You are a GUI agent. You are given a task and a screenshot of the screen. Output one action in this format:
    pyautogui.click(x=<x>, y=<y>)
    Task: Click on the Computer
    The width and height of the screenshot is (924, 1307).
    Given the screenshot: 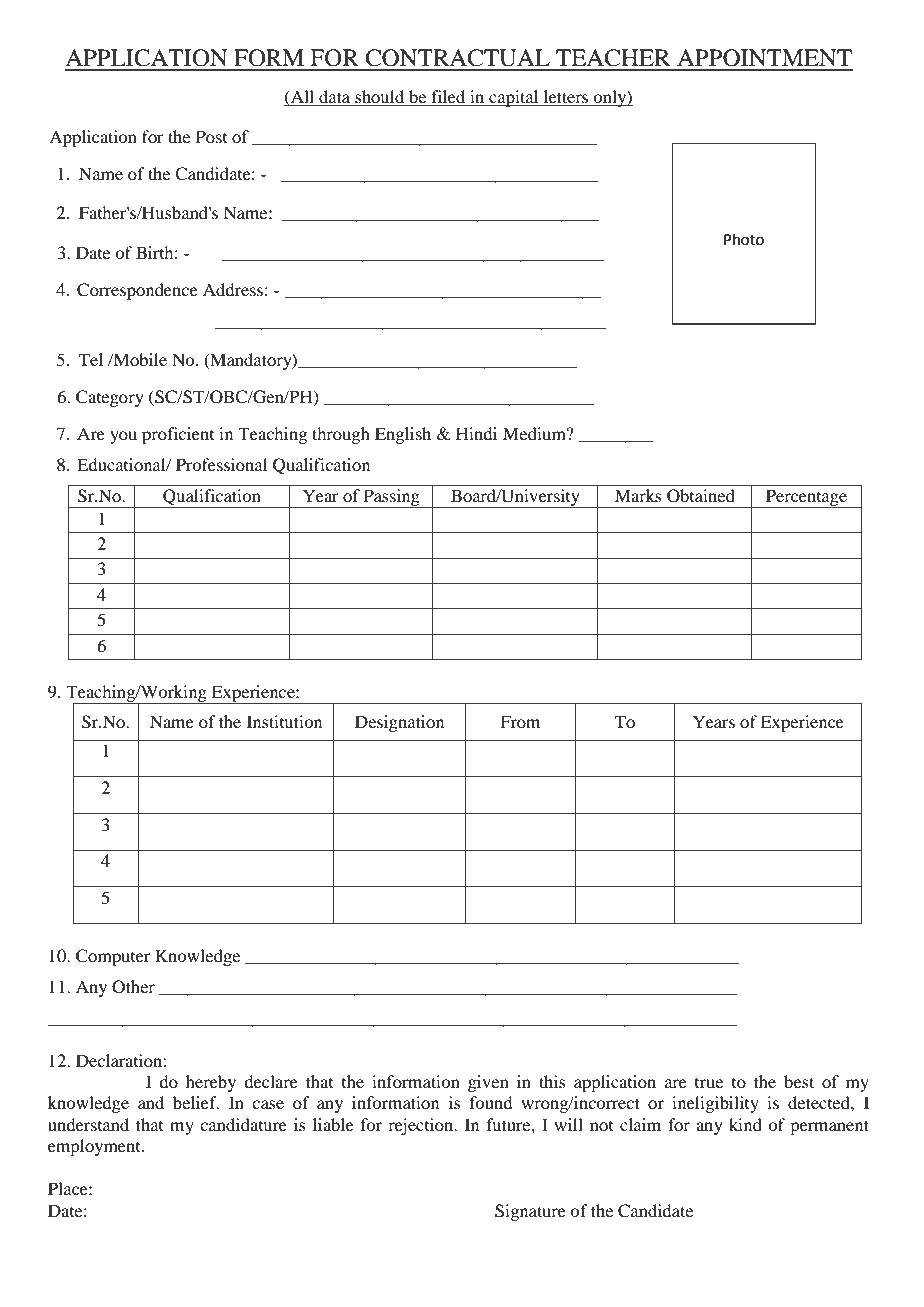 What is the action you would take?
    pyautogui.click(x=113, y=957)
